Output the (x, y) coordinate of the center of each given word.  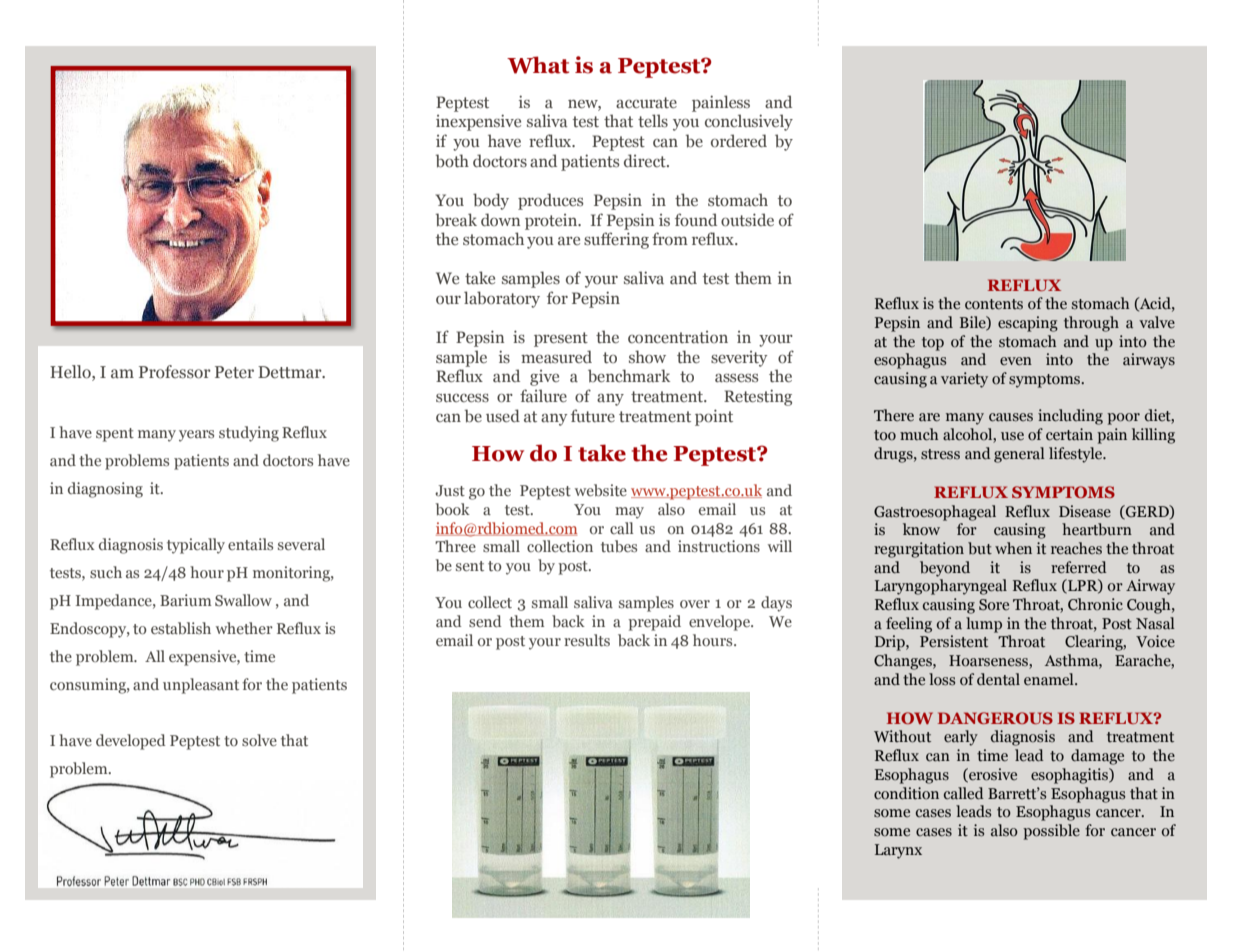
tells (653, 120)
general (1019, 455)
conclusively (749, 122)
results (587, 640)
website (601, 490)
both (452, 161)
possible (1051, 832)
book (453, 509)
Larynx (898, 851)
